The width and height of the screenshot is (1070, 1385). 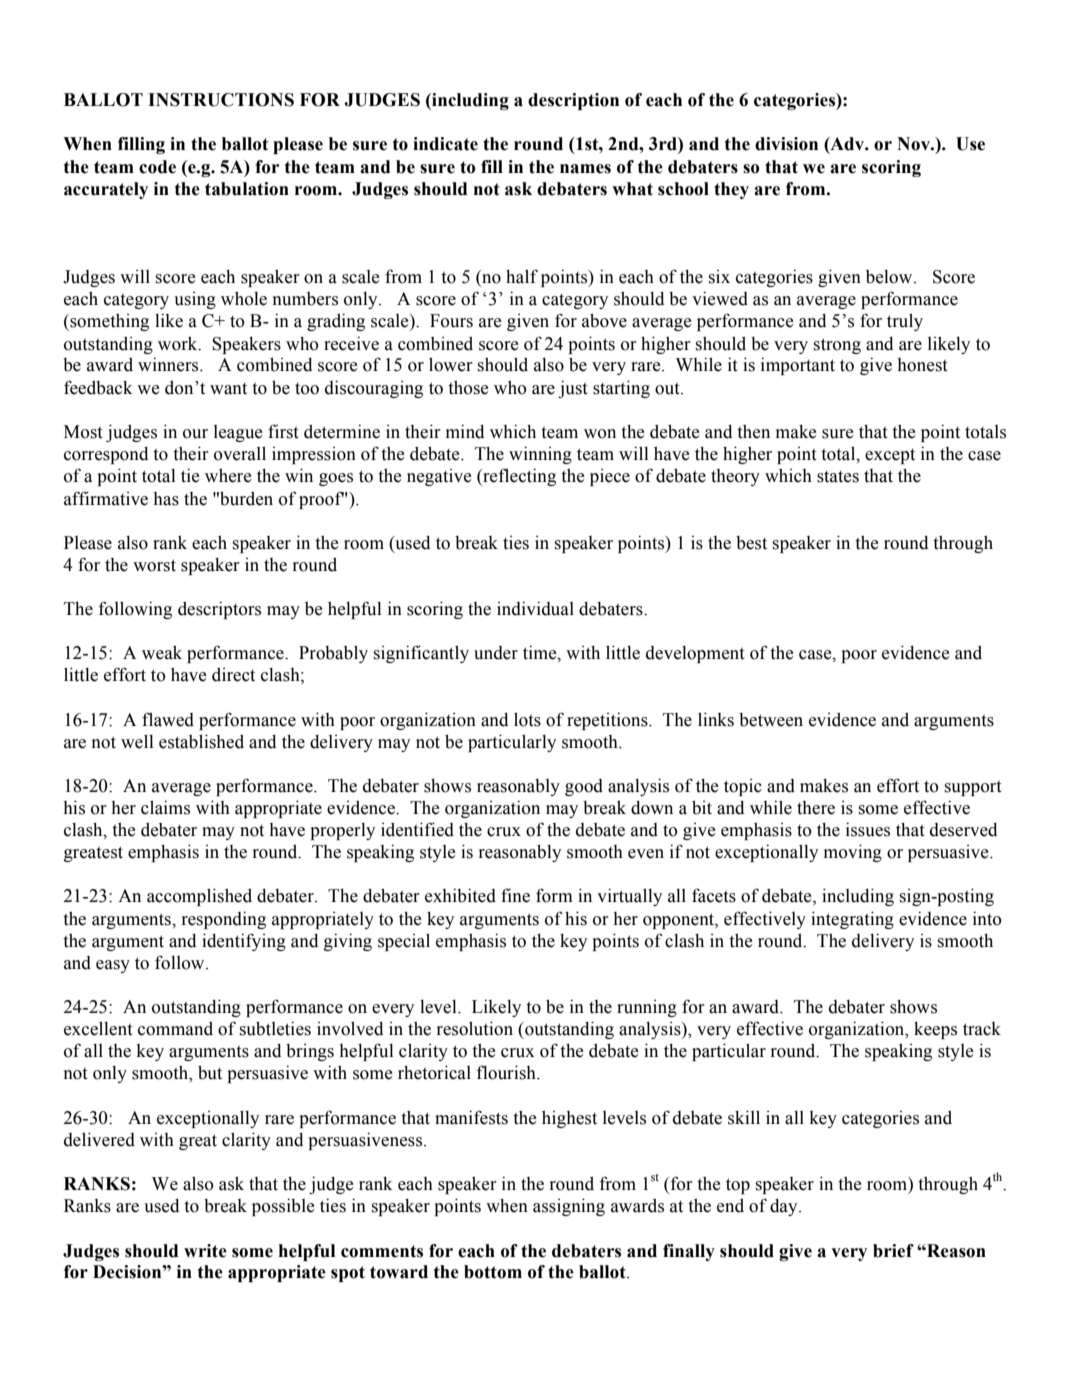 I want to click on integrating, so click(x=852, y=920).
